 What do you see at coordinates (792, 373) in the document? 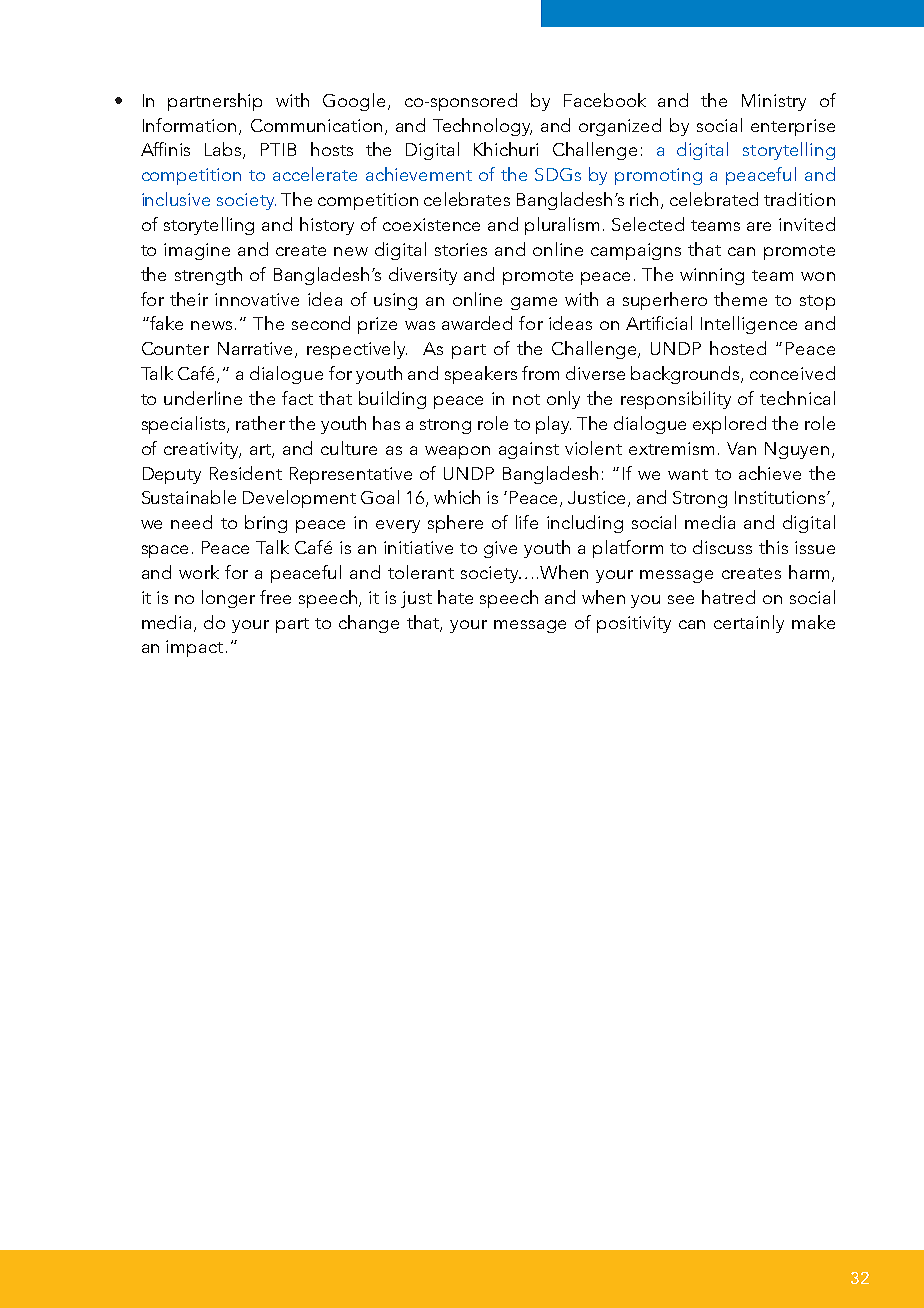
I see `conceived` at bounding box center [792, 373].
